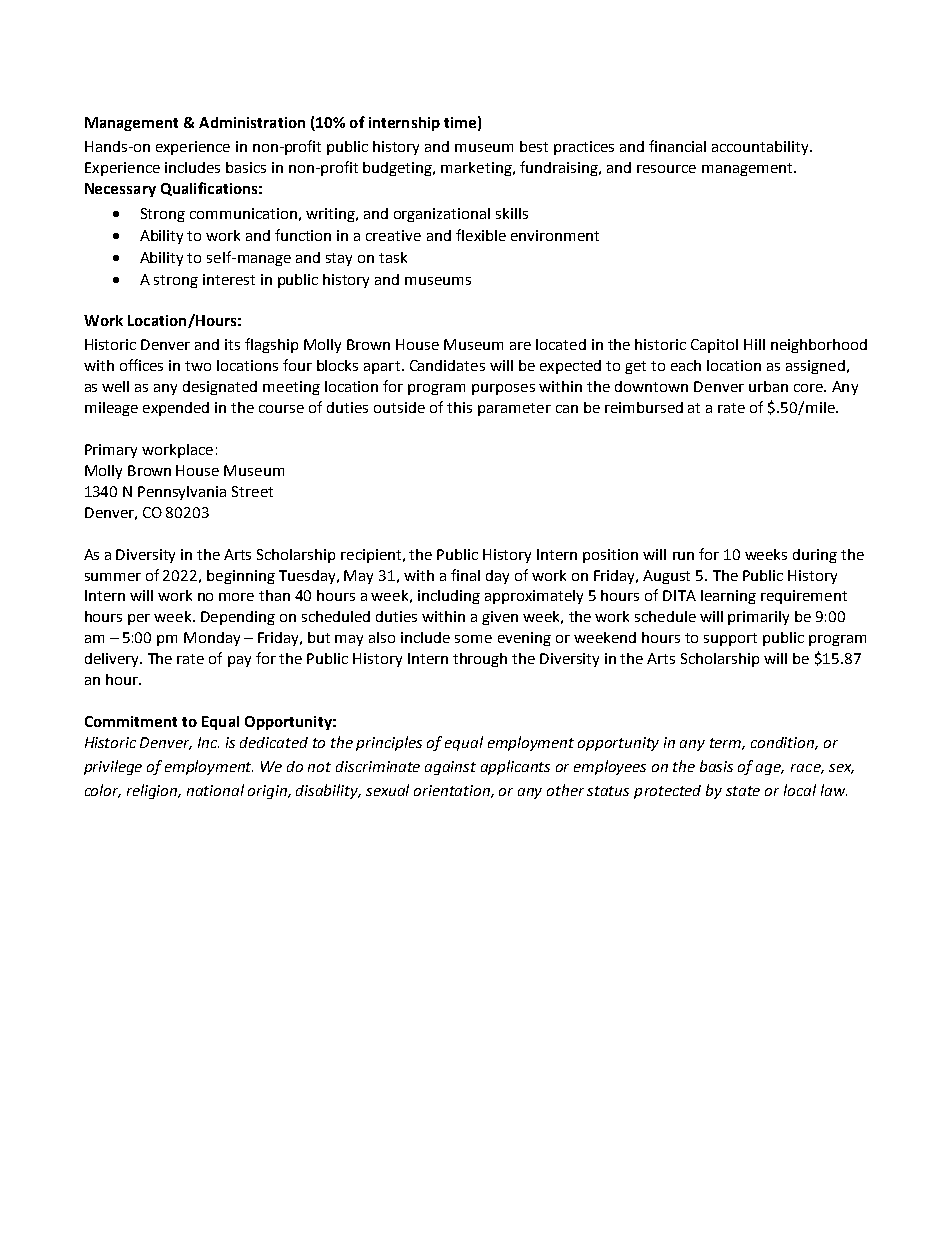 The width and height of the document is (952, 1233). I want to click on national, so click(215, 790).
